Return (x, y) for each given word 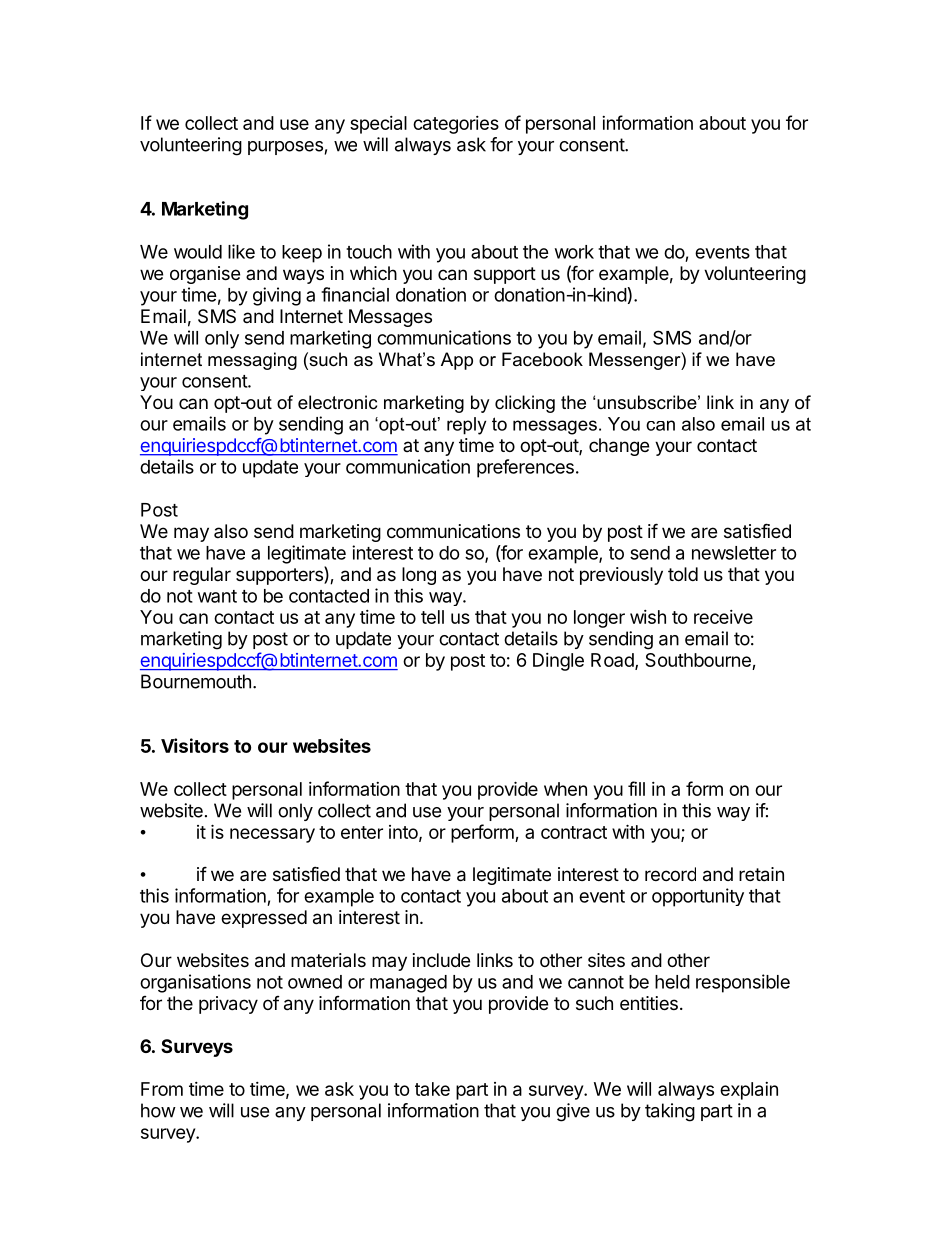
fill (636, 788)
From (162, 1089)
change (619, 447)
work (574, 252)
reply (466, 426)
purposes (285, 148)
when (565, 789)
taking (670, 1112)
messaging (252, 361)
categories (456, 125)
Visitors (195, 745)
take (432, 1089)
